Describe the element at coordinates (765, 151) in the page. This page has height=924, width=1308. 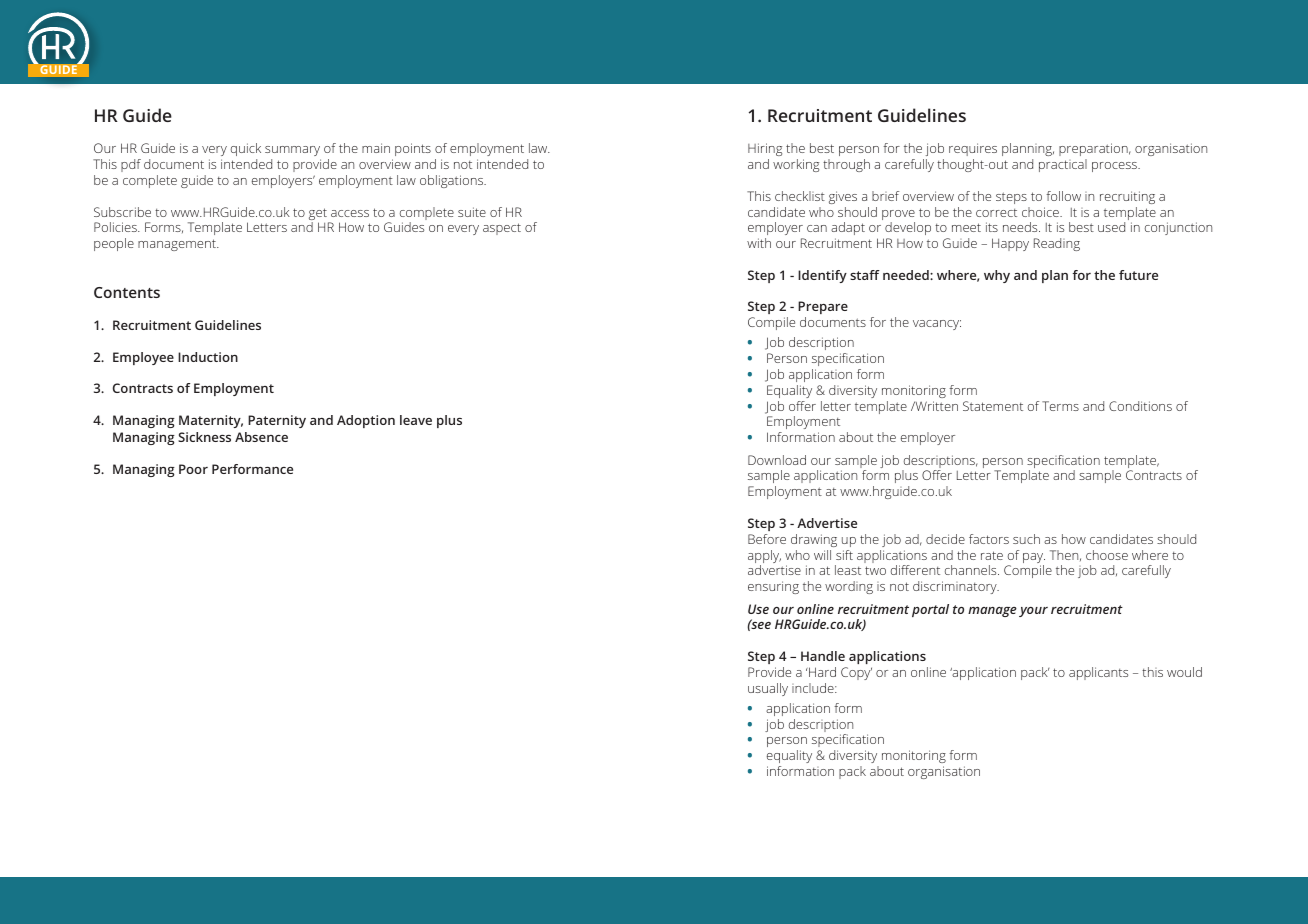
I see `Hiring` at that location.
